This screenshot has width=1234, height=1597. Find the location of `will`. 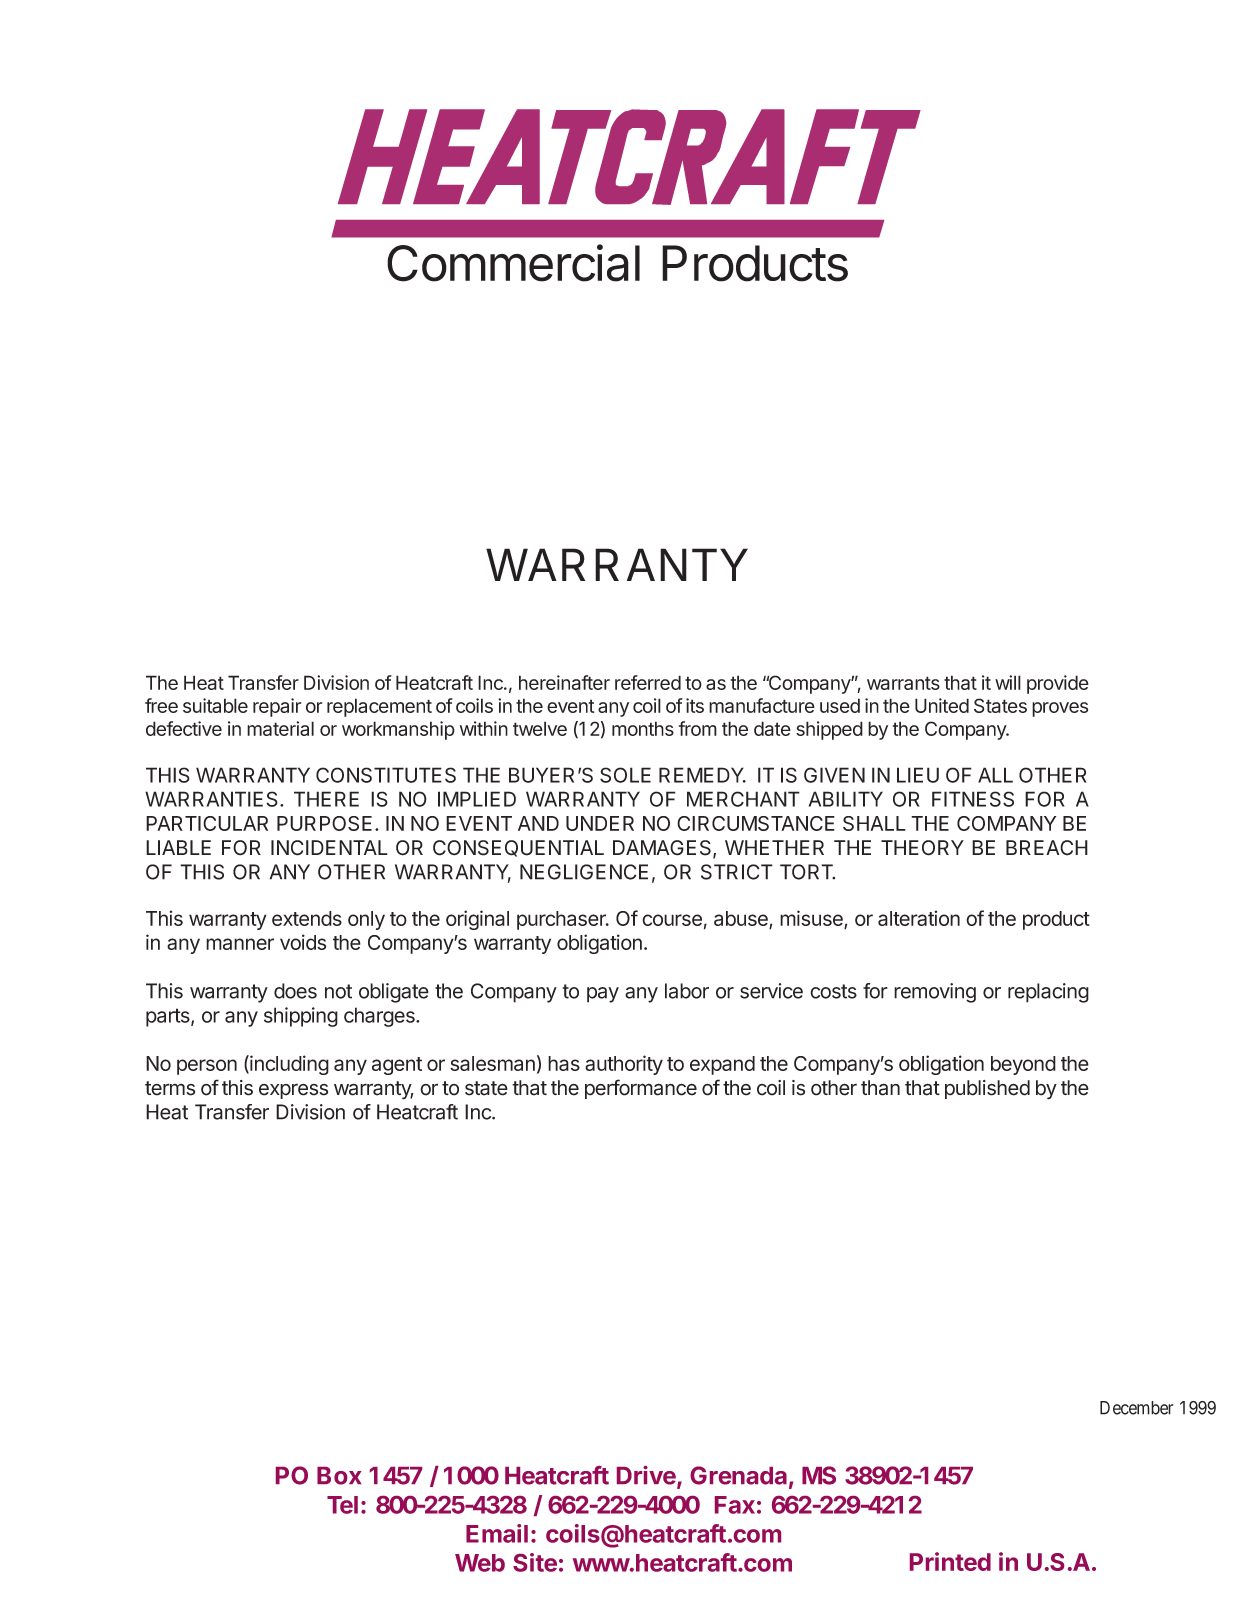

will is located at coordinates (1008, 682).
